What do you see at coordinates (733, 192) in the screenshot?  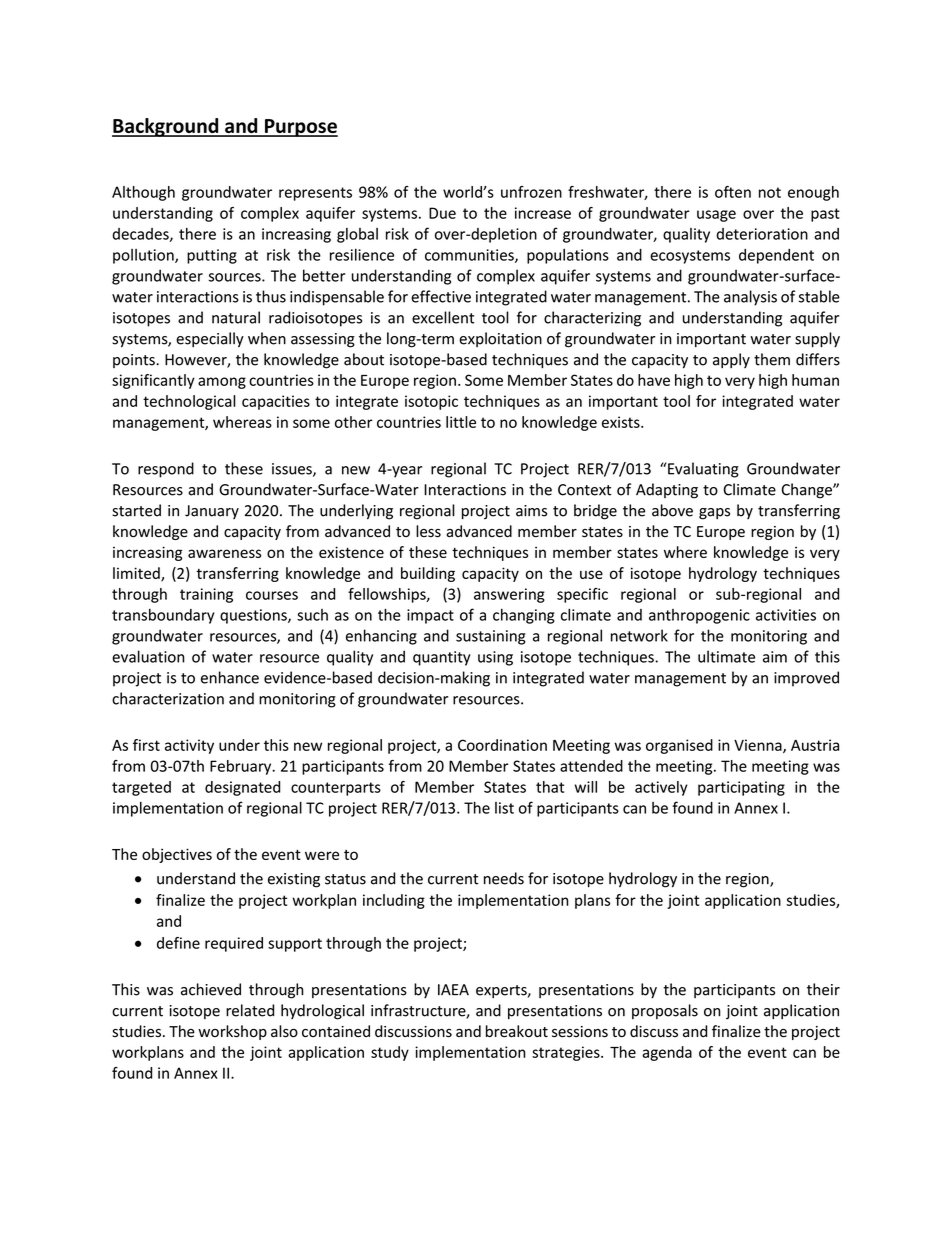 I see `often` at bounding box center [733, 192].
